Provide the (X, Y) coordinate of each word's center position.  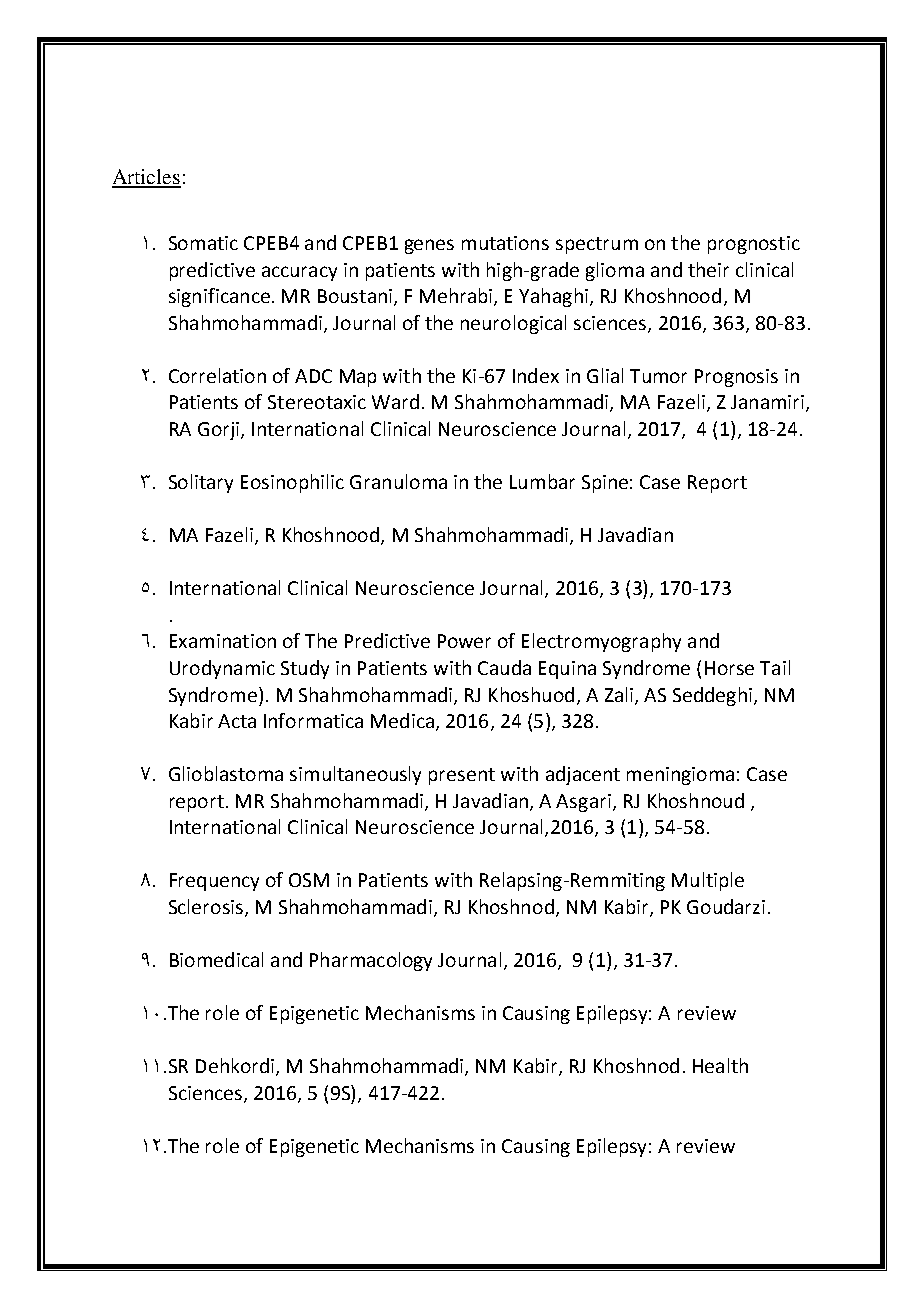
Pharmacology (371, 961)
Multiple (708, 881)
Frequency (214, 882)
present (462, 776)
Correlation (217, 375)
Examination (223, 641)
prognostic (754, 245)
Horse (729, 668)
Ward (395, 401)
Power (464, 641)
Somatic (203, 243)
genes (429, 246)
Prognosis (736, 378)
